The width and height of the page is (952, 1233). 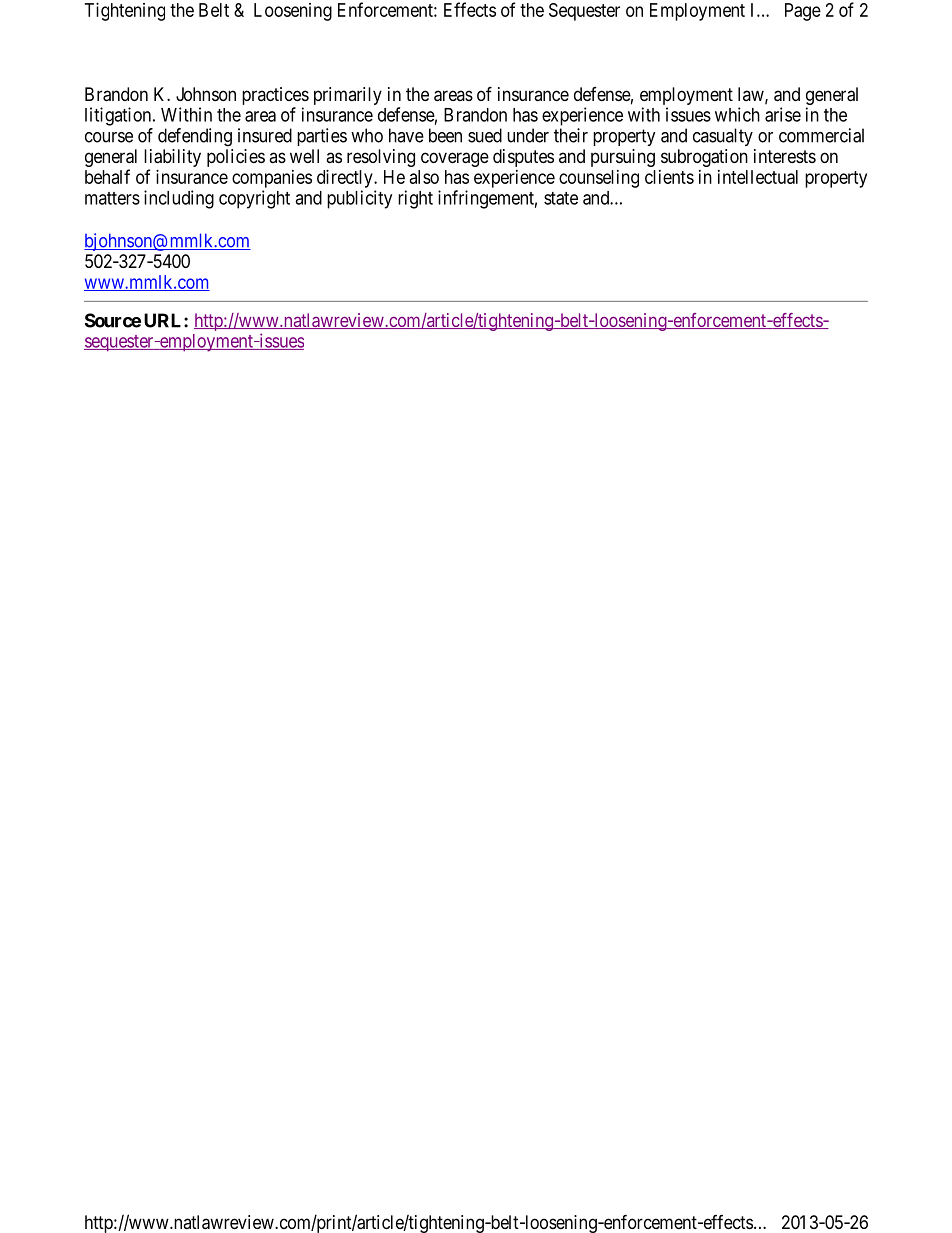 What do you see at coordinates (348, 96) in the page?
I see `primarily` at bounding box center [348, 96].
